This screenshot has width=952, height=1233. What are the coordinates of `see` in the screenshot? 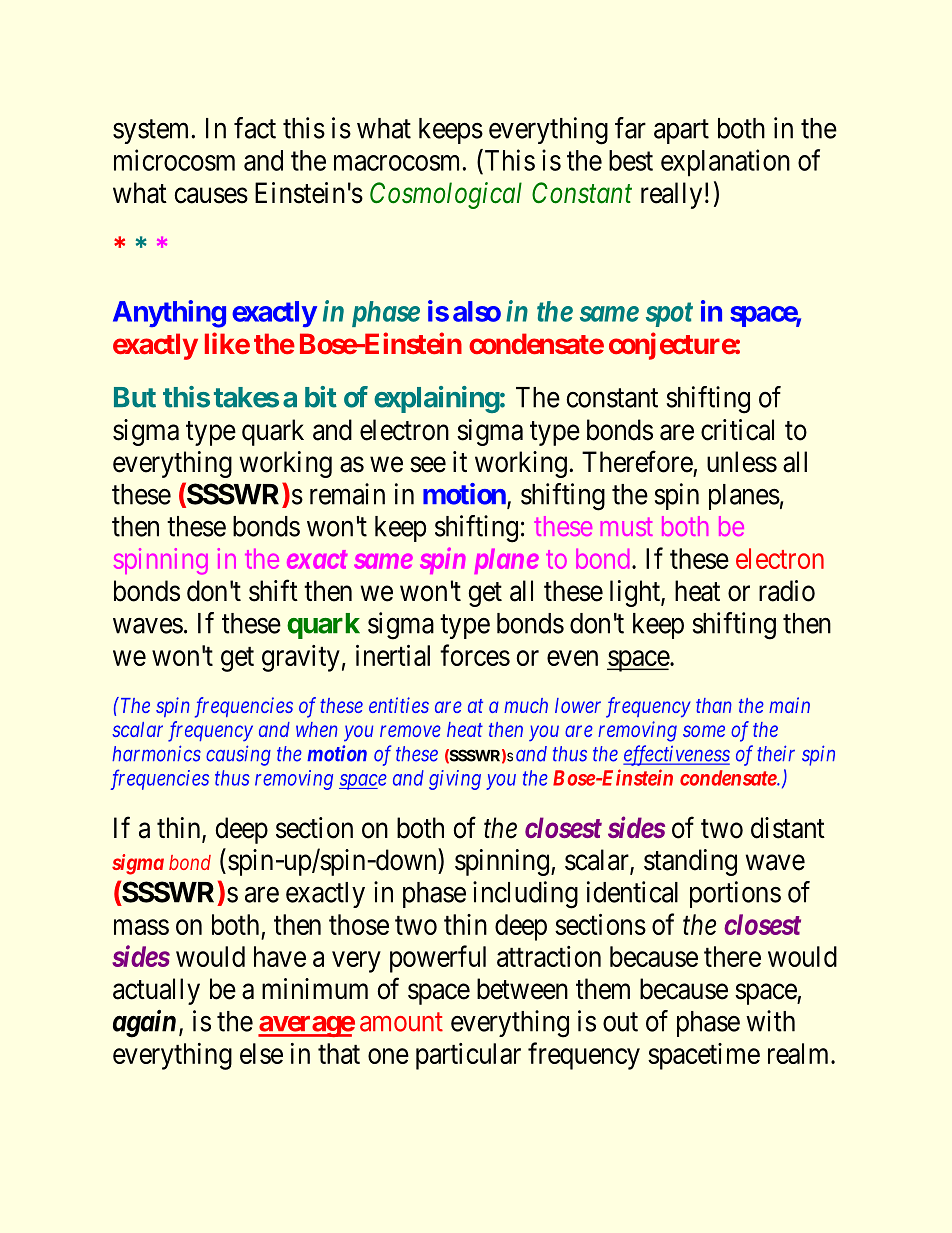 It's located at (428, 465).
